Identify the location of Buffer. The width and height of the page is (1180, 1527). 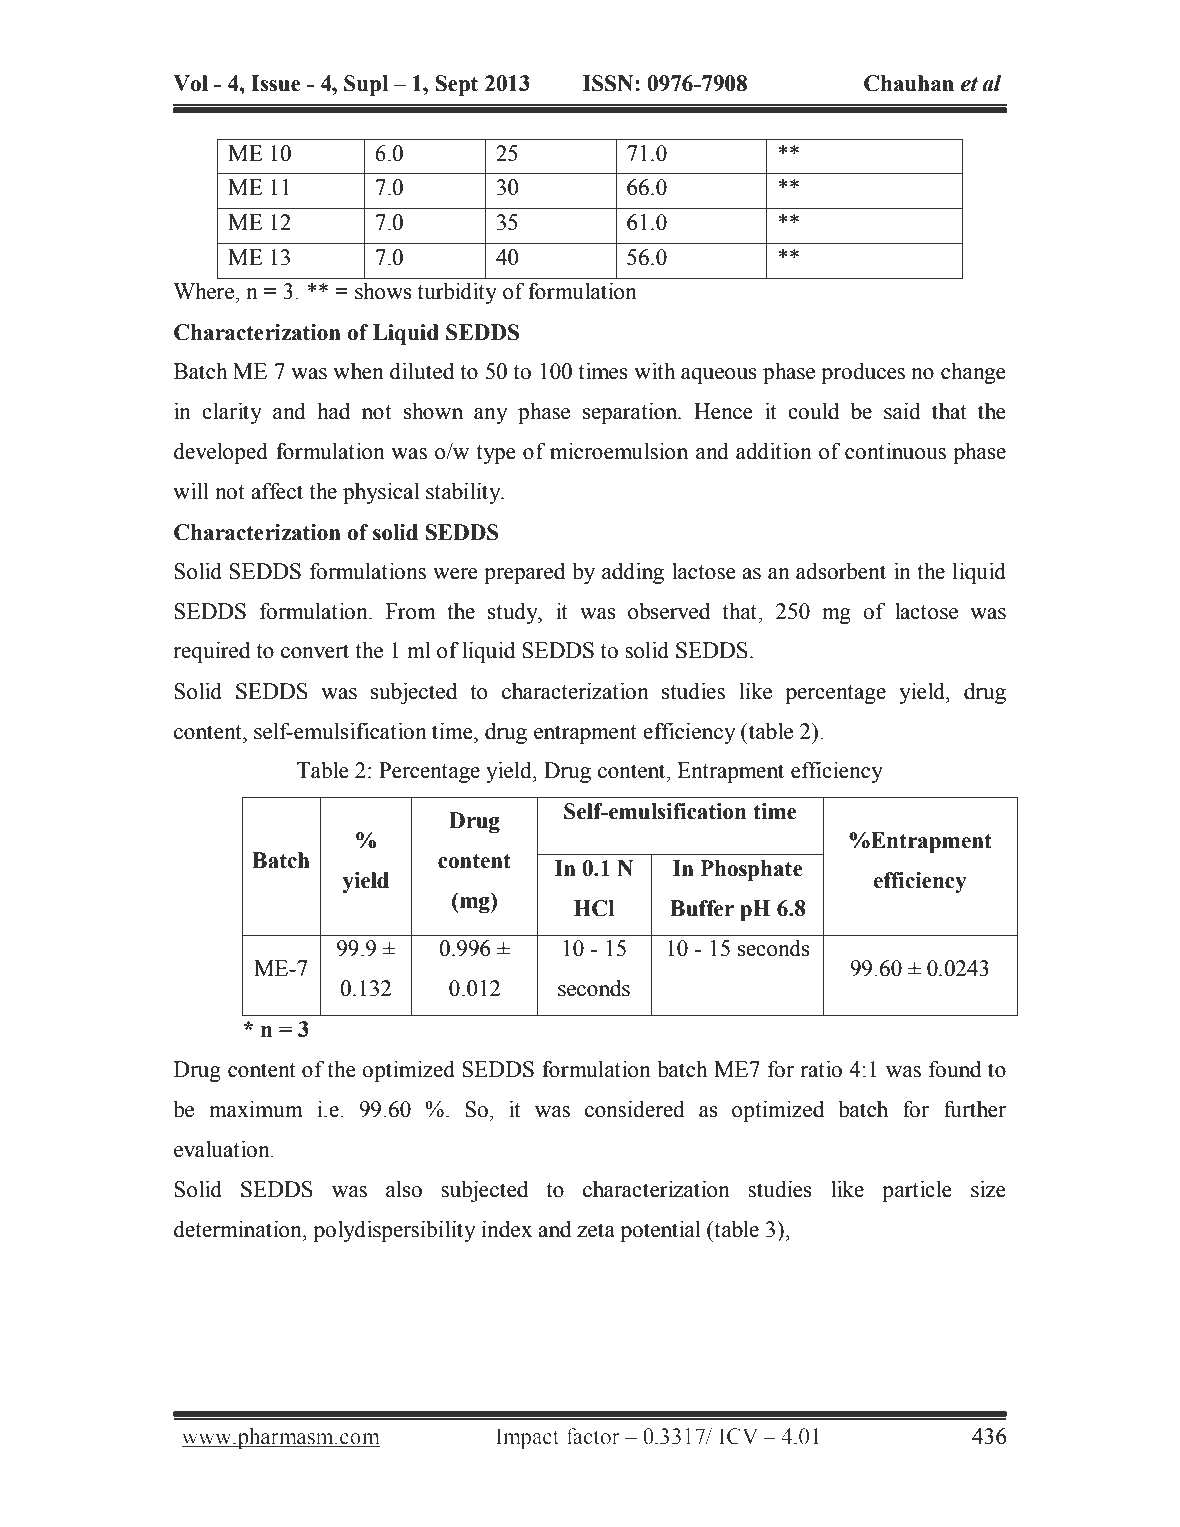
(702, 908).
